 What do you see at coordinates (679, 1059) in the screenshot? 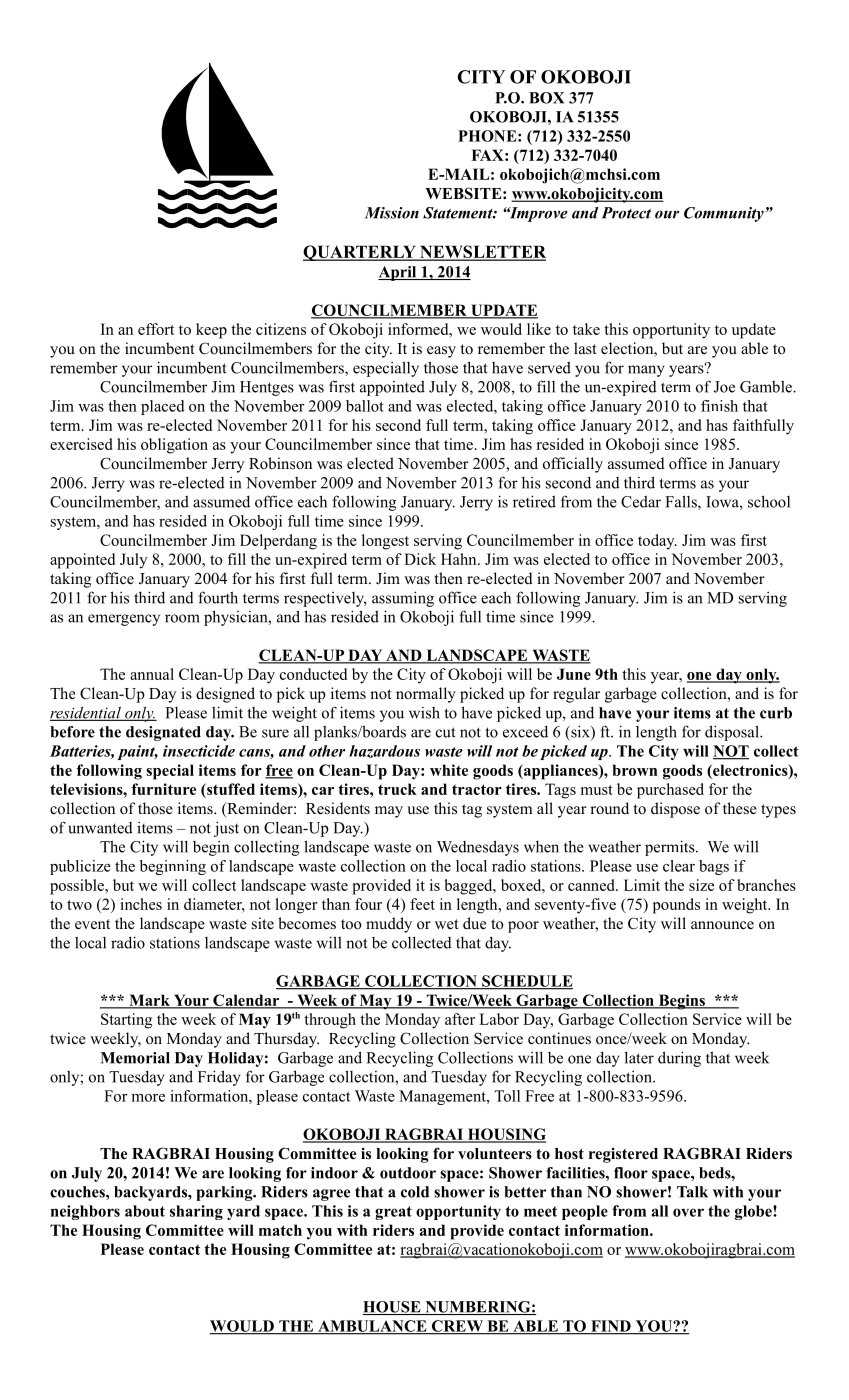
I see `during` at bounding box center [679, 1059].
